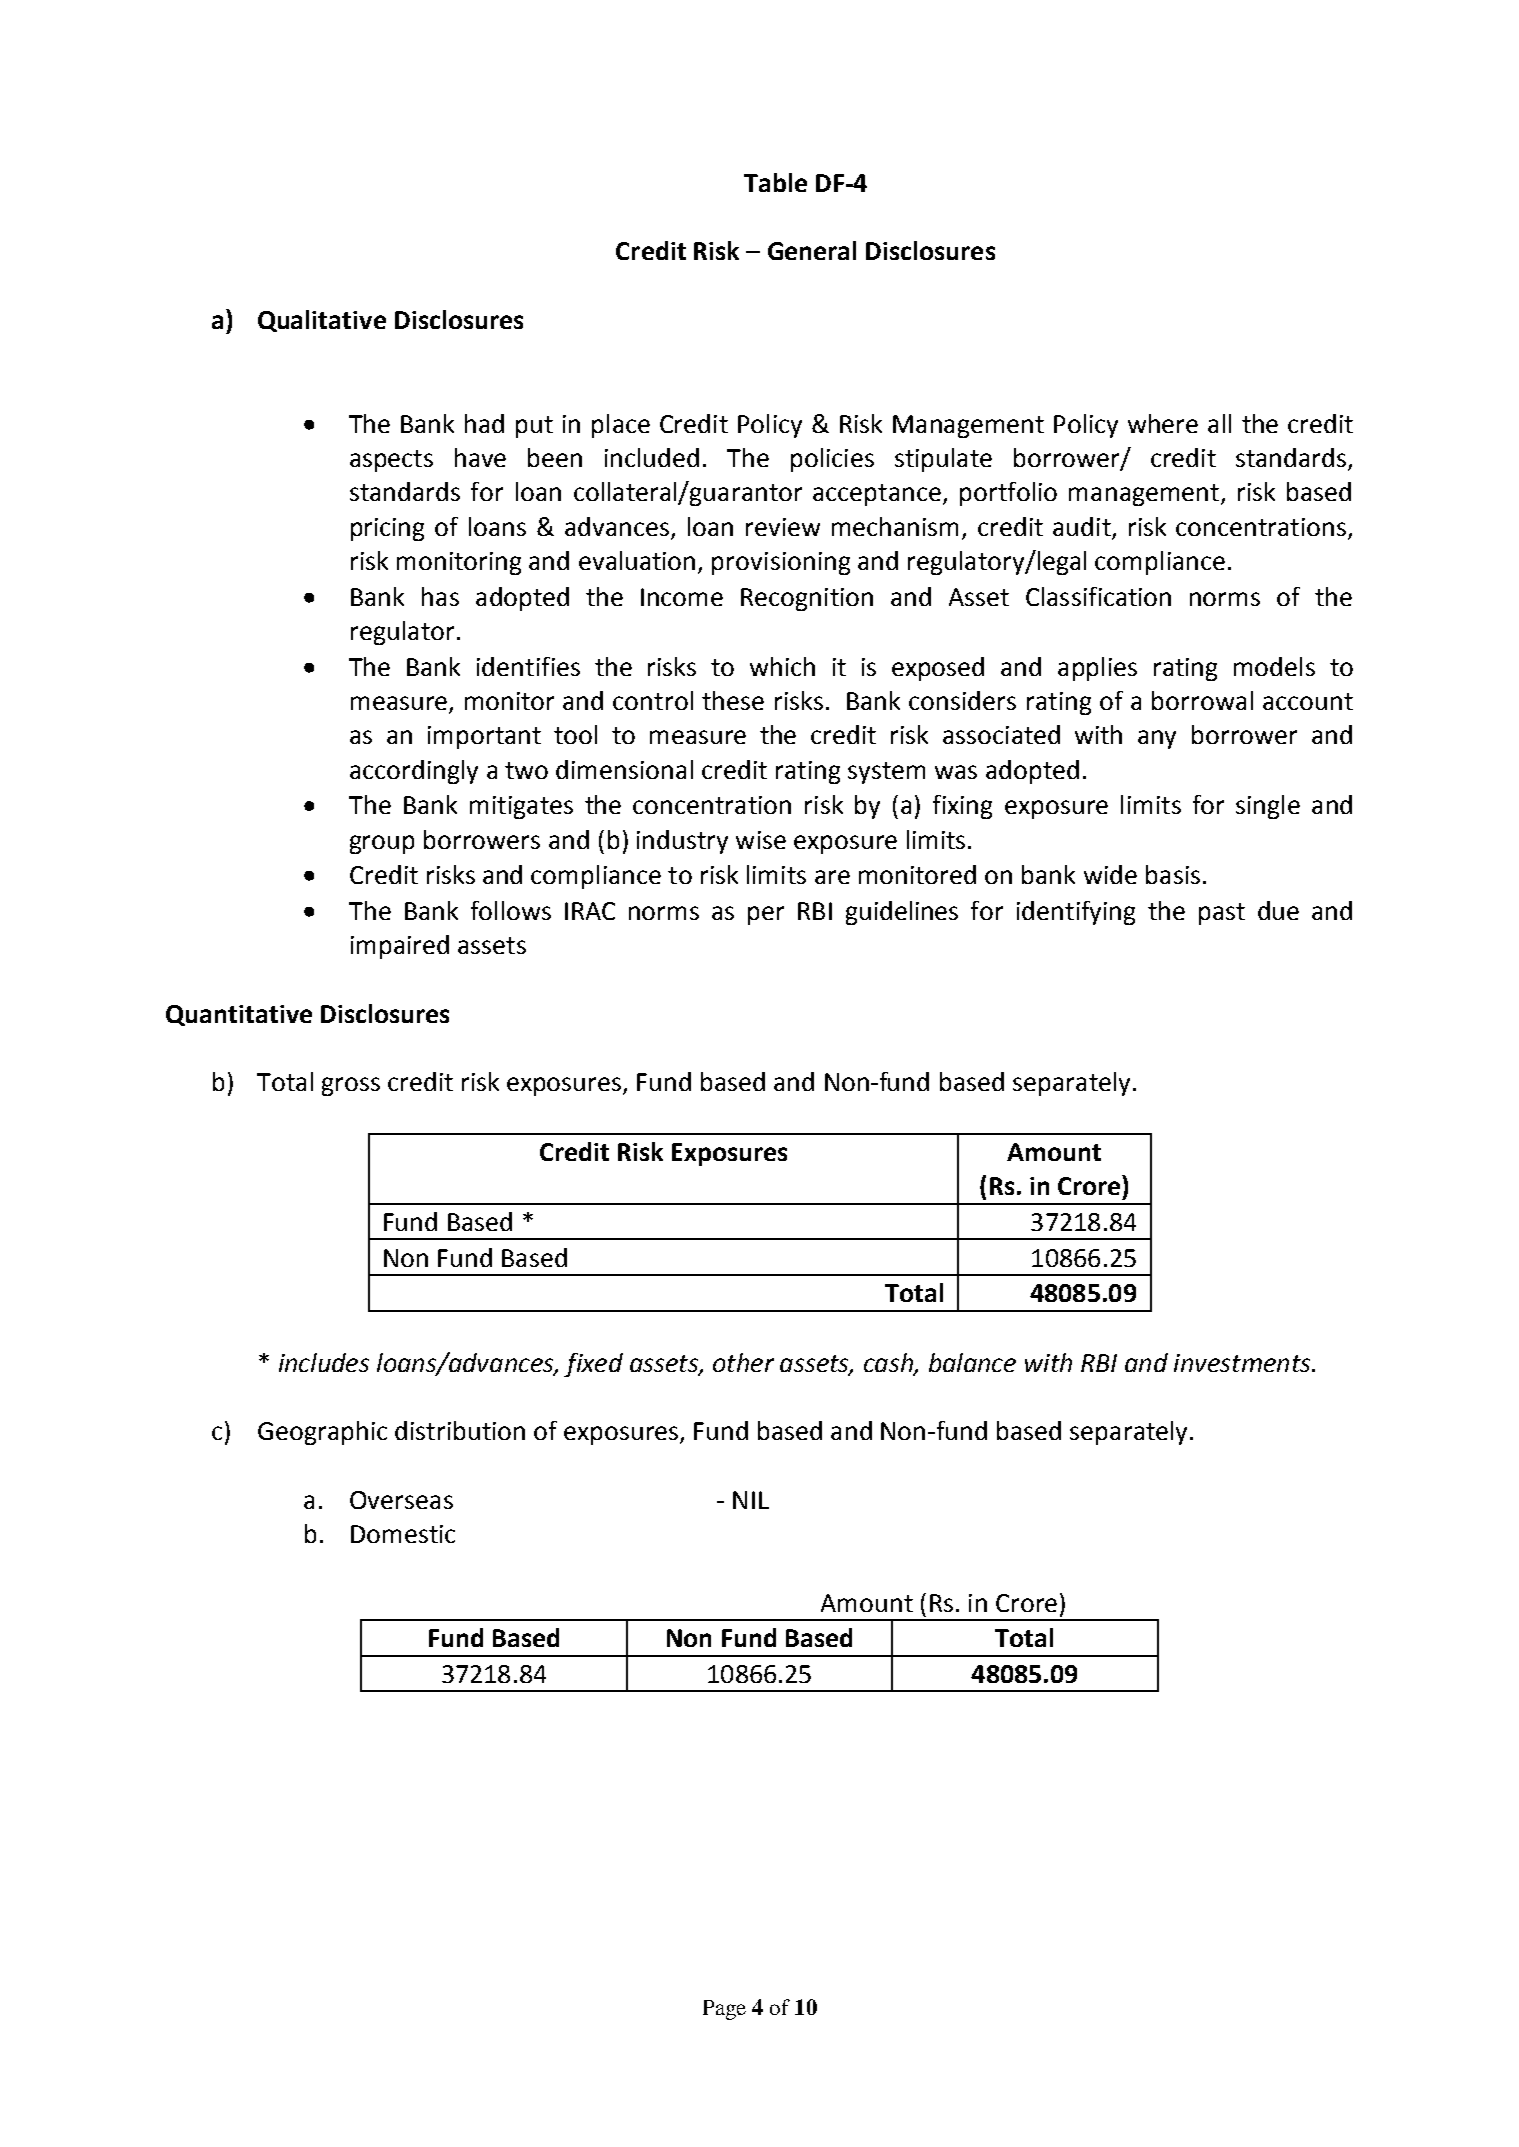 This page has width=1519, height=2147. What do you see at coordinates (766, 915) in the page?
I see `per` at bounding box center [766, 915].
